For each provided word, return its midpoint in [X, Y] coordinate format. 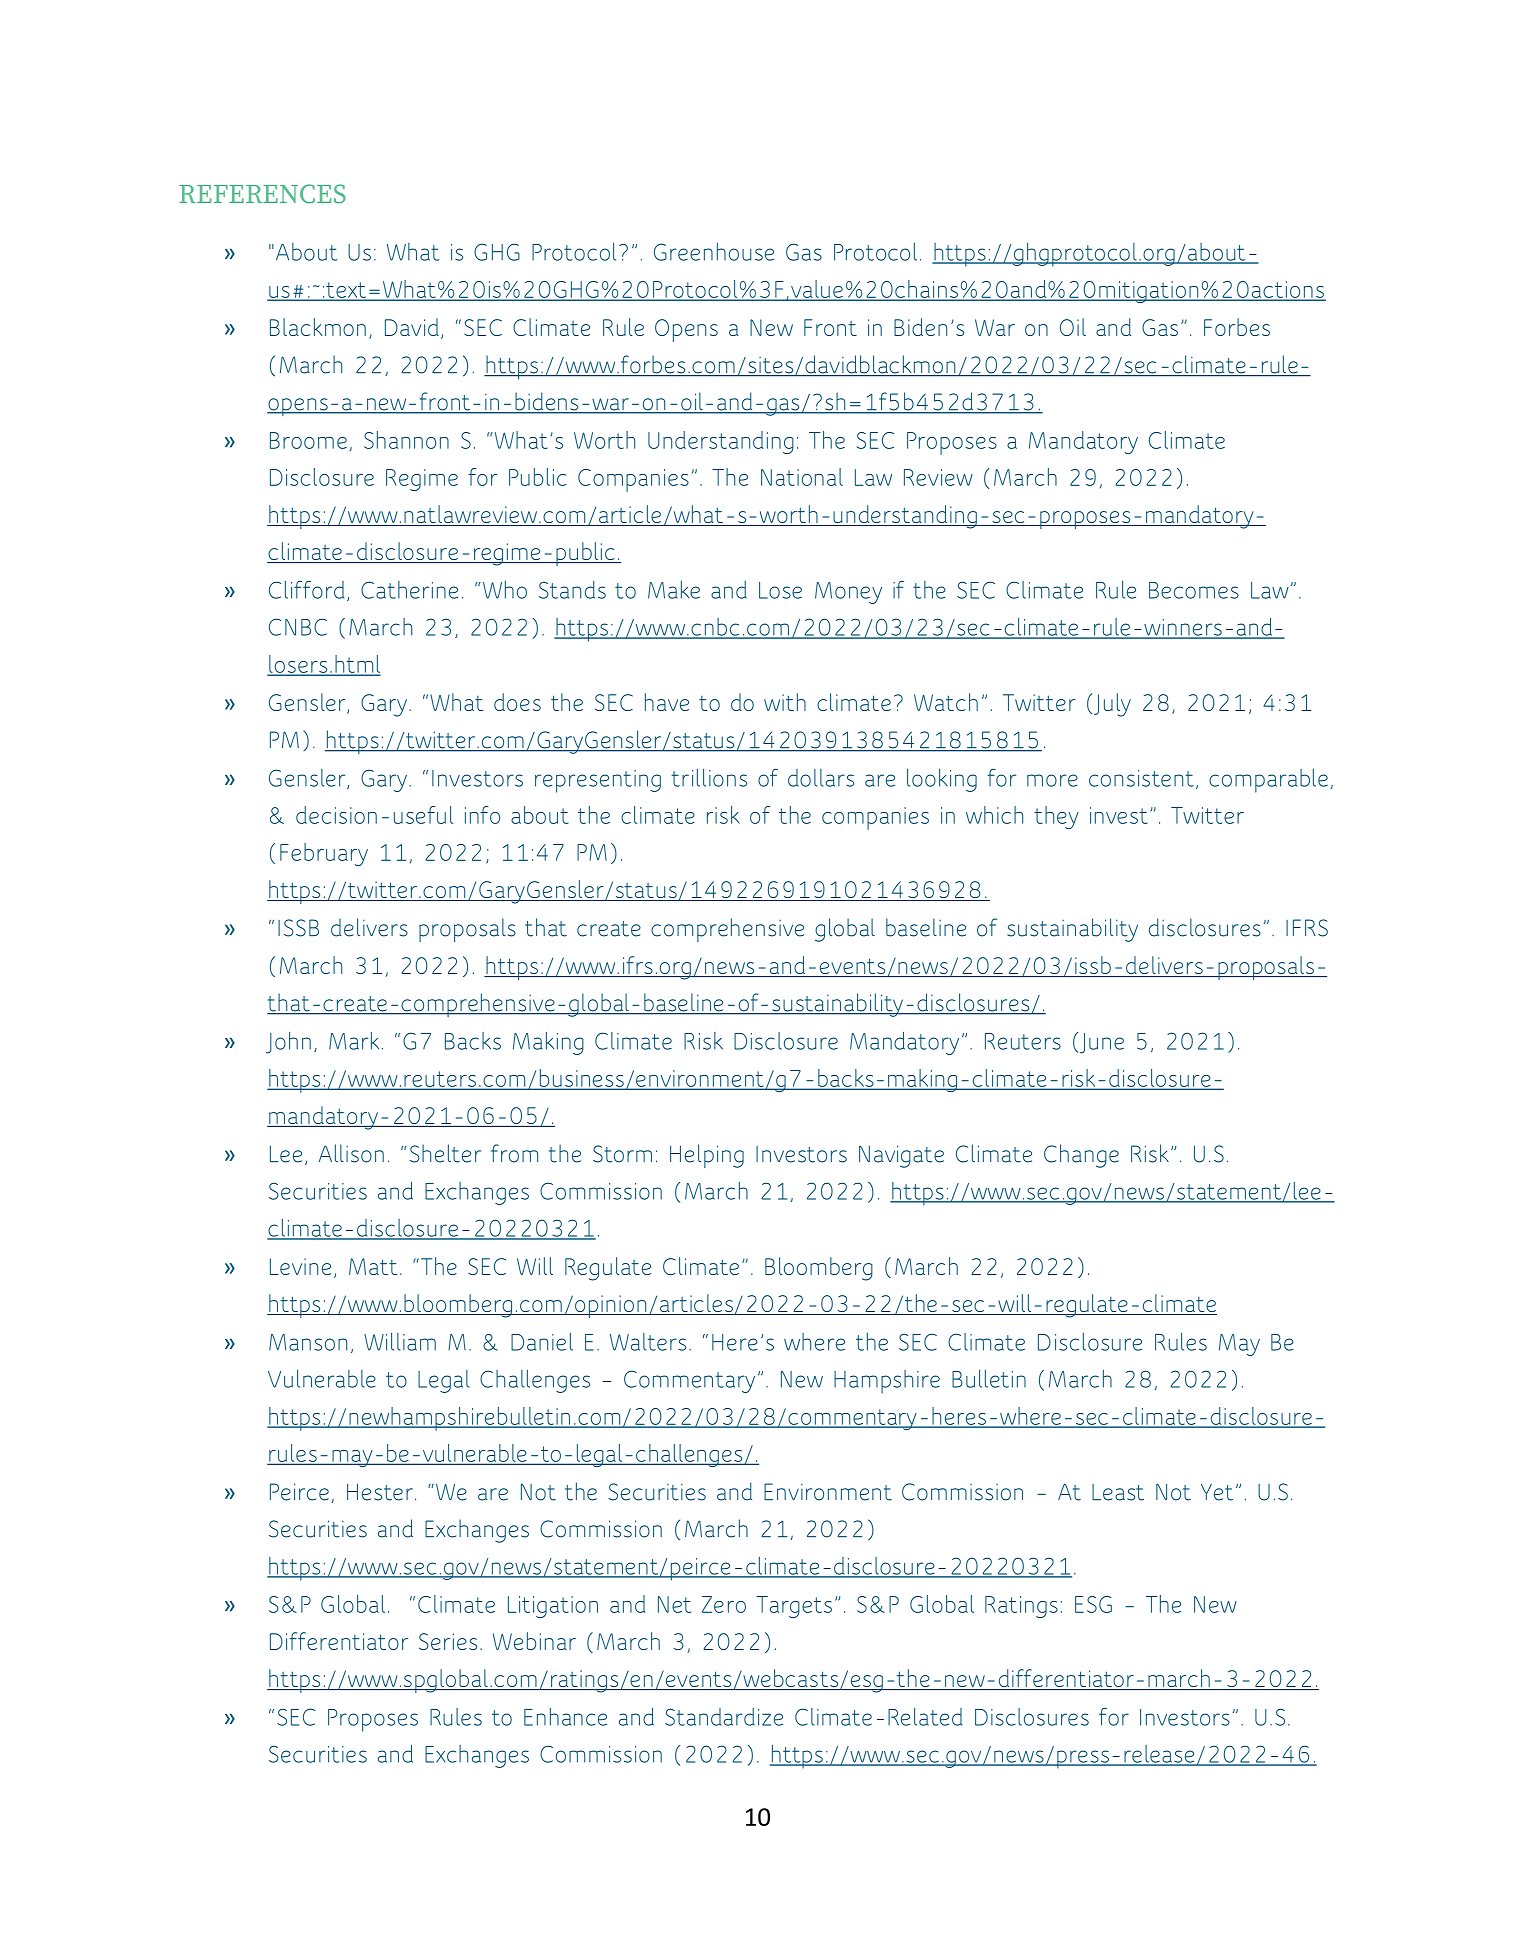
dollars [821, 778]
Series [448, 1641]
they [1056, 817]
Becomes [1194, 590]
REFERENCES [262, 193]
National [802, 477]
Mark [354, 1041]
